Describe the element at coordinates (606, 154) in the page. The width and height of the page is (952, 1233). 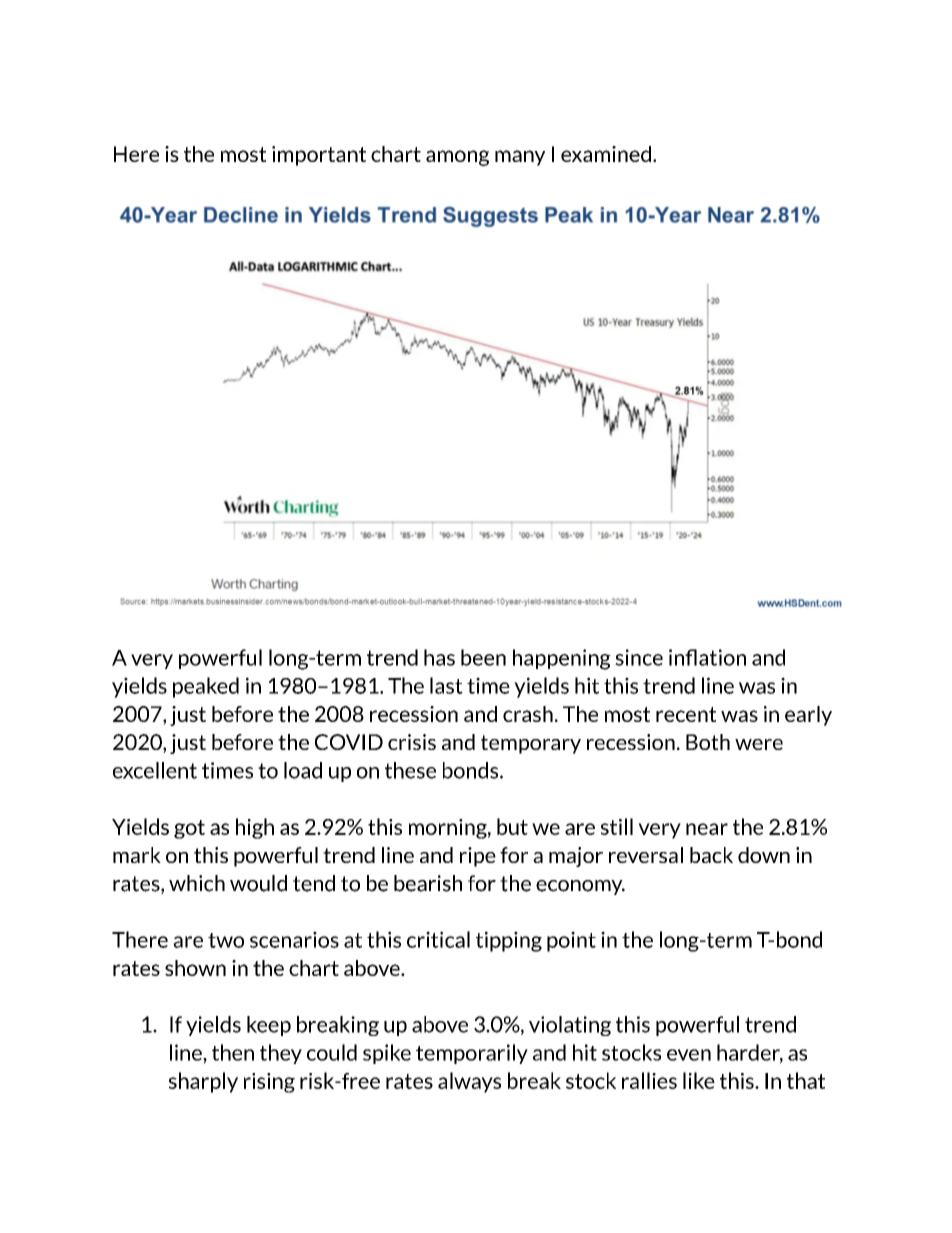
I see `examined` at that location.
